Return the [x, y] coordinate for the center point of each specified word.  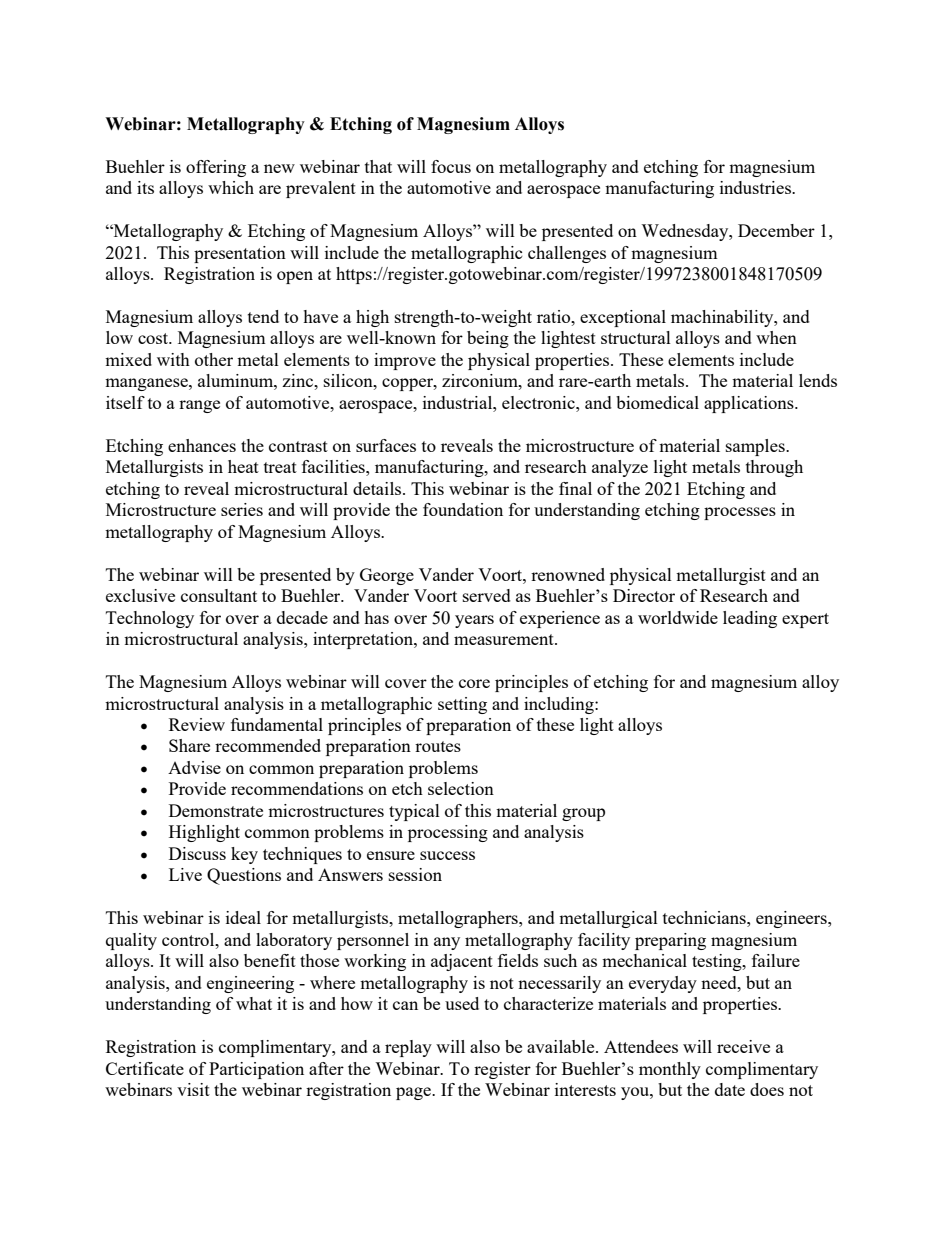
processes [740, 513]
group [583, 814]
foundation [463, 509]
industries [756, 187]
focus [451, 166]
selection [461, 788]
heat [243, 466]
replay [408, 1048]
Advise [194, 767]
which [231, 187]
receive [743, 1046]
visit [193, 1089]
